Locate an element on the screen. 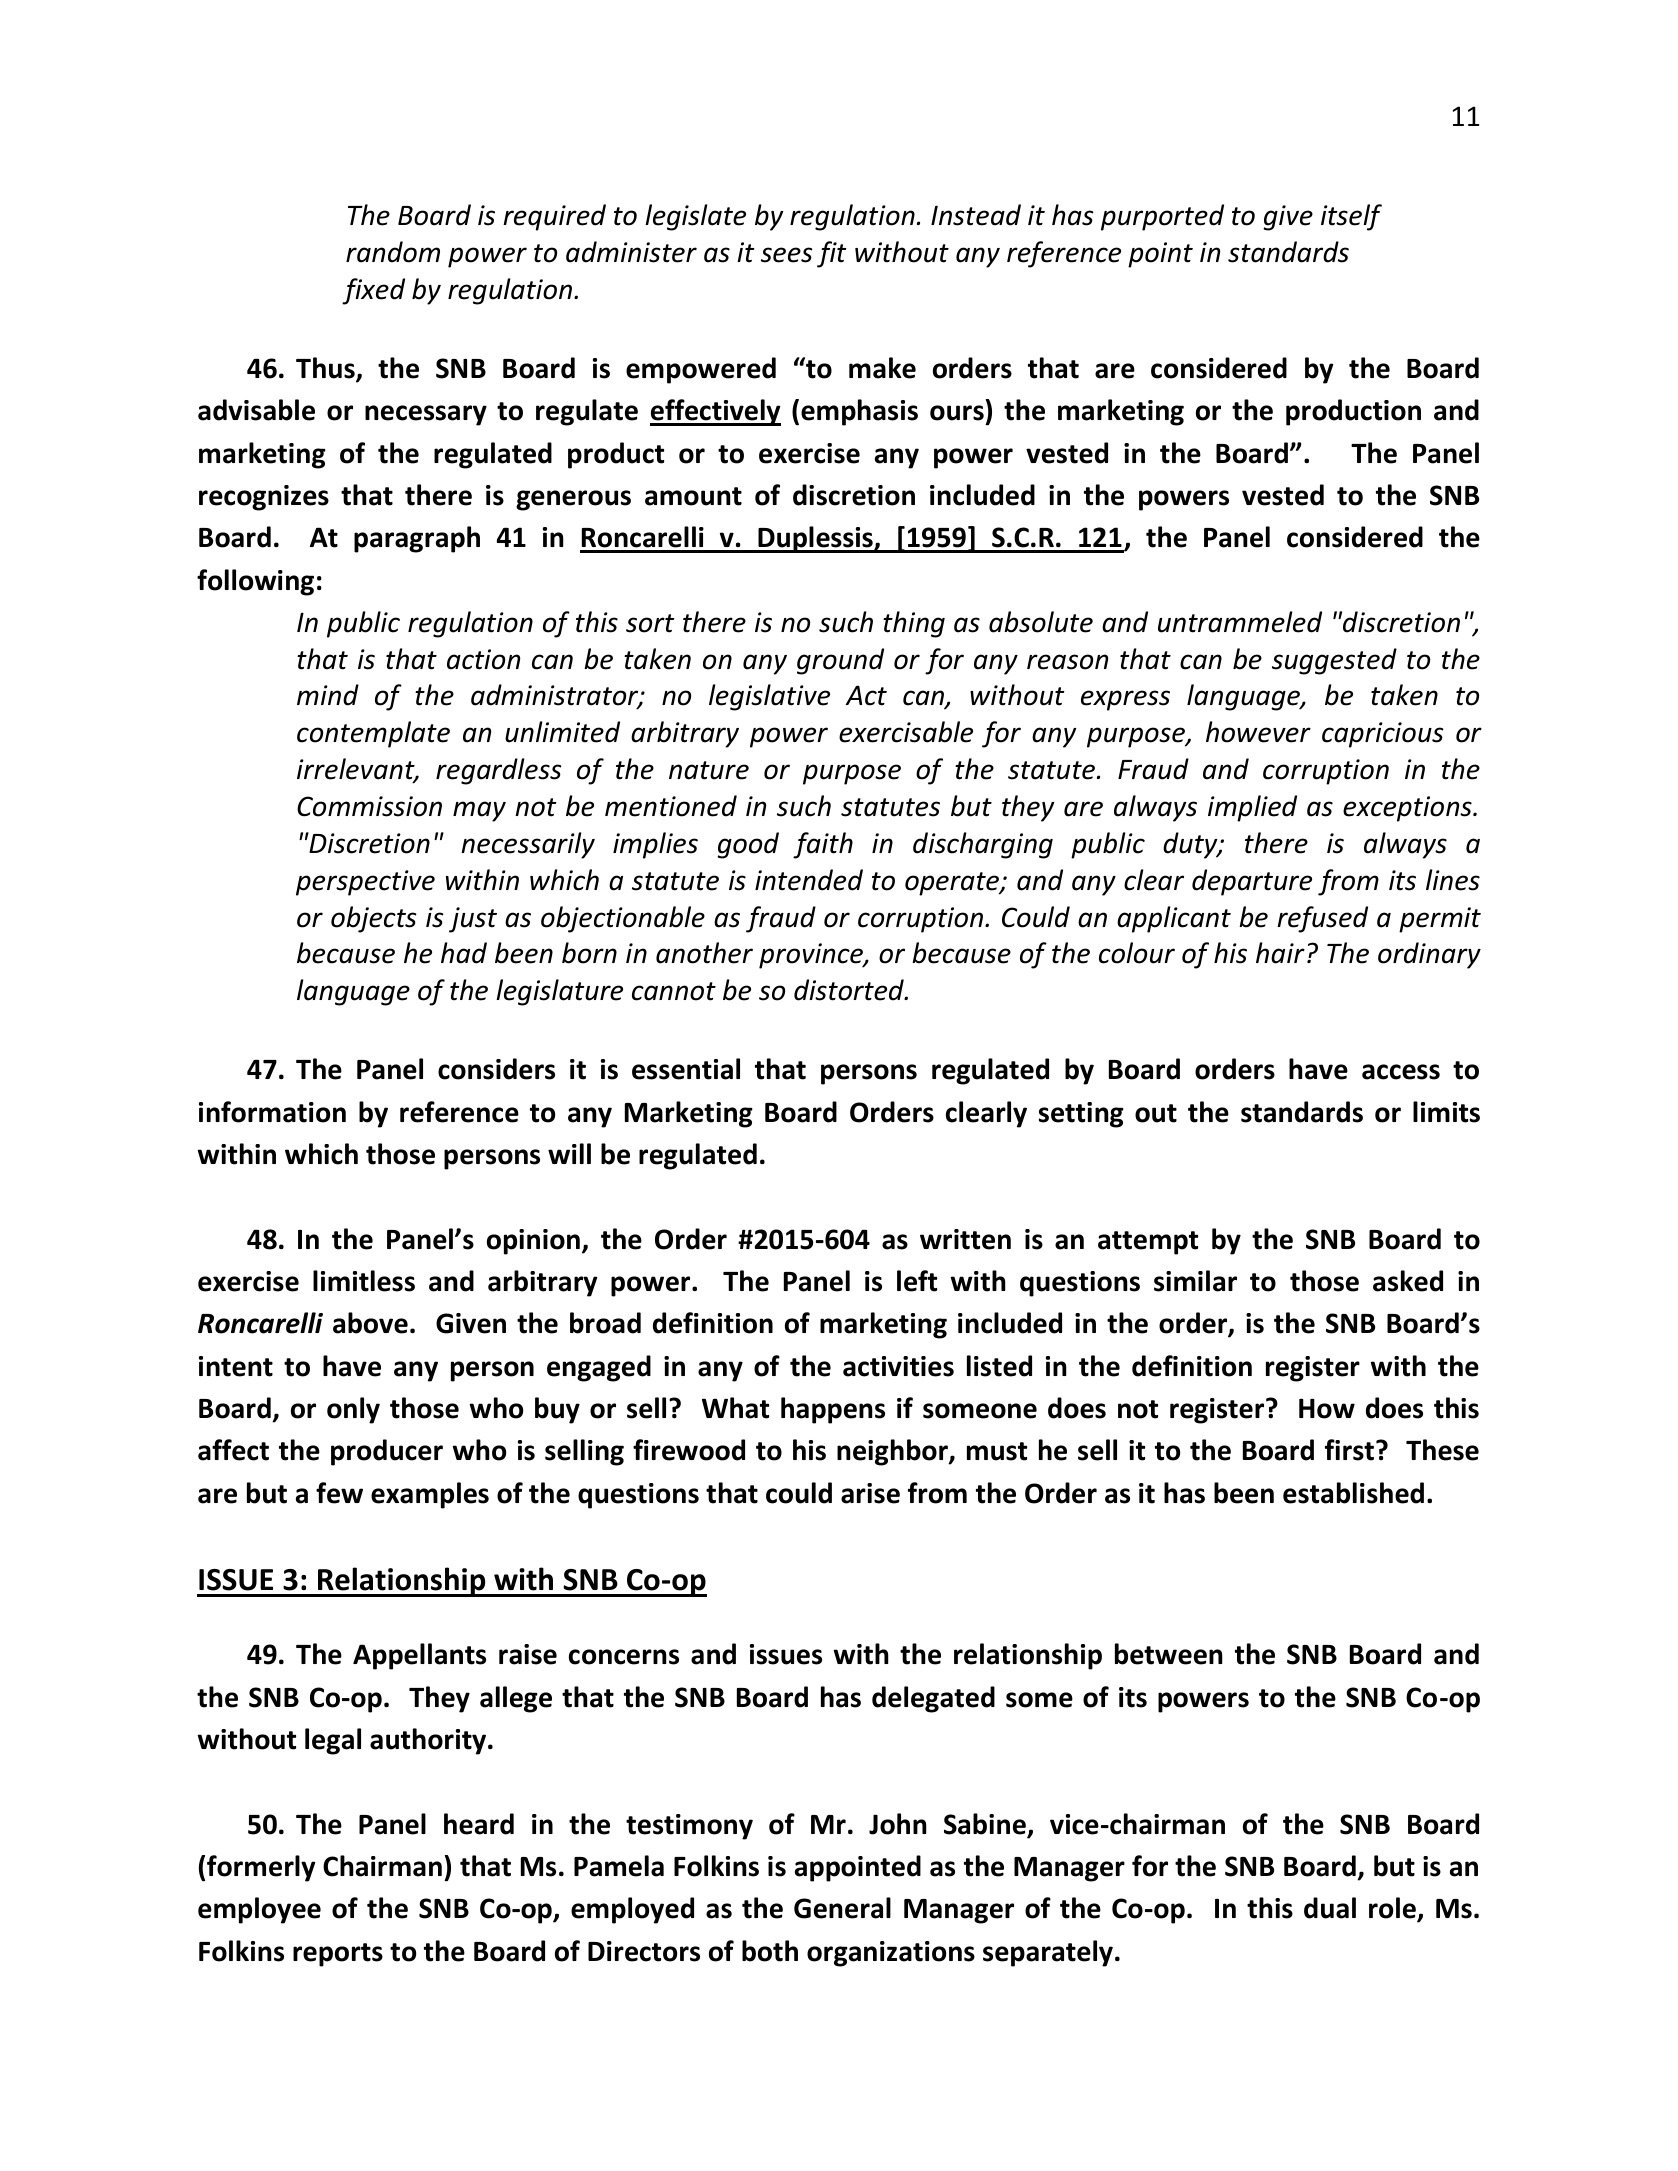 The width and height of the screenshot is (1678, 2171). dual is located at coordinates (1330, 1908).
